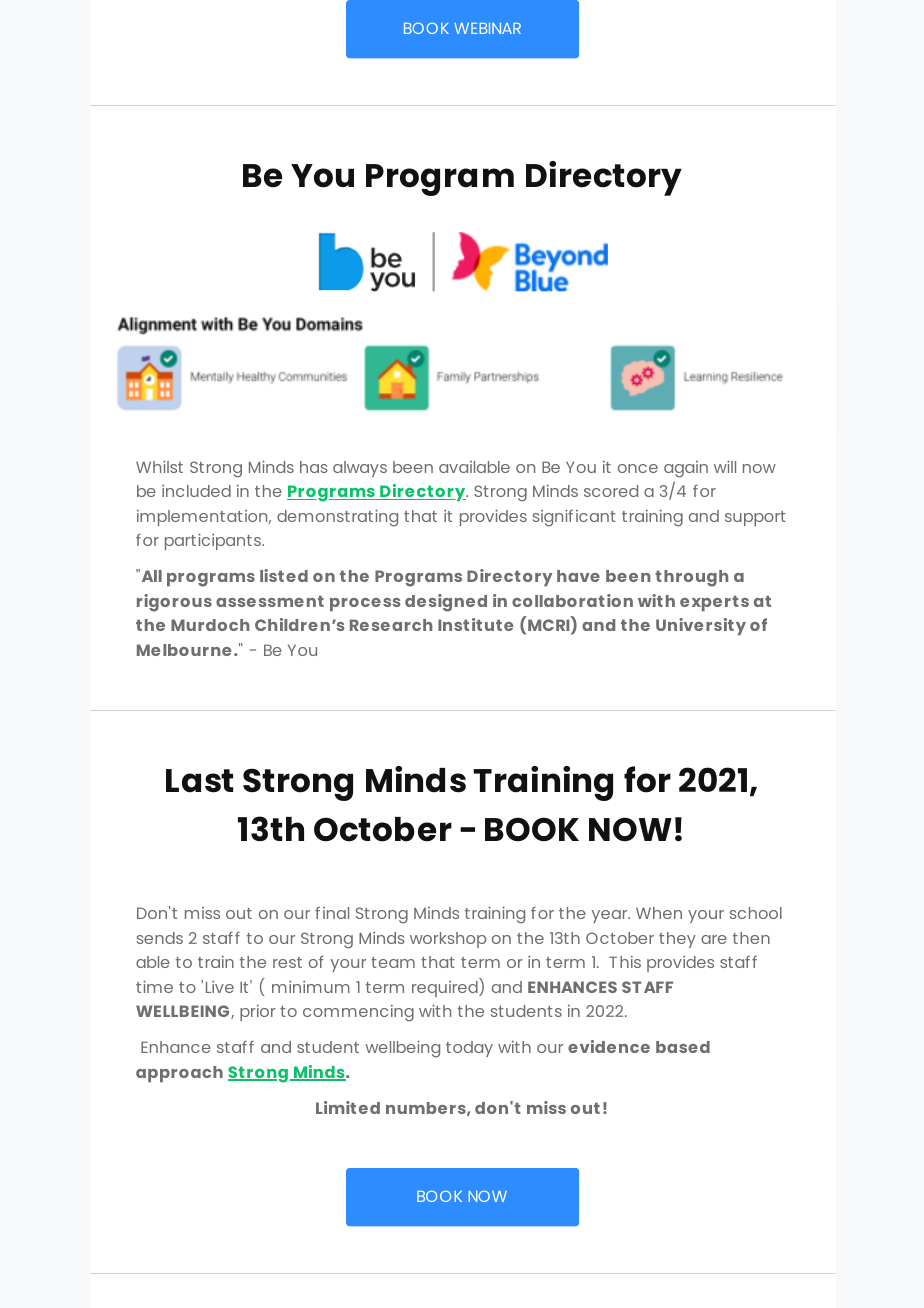 The height and width of the image is (1308, 924). I want to click on has, so click(314, 467).
